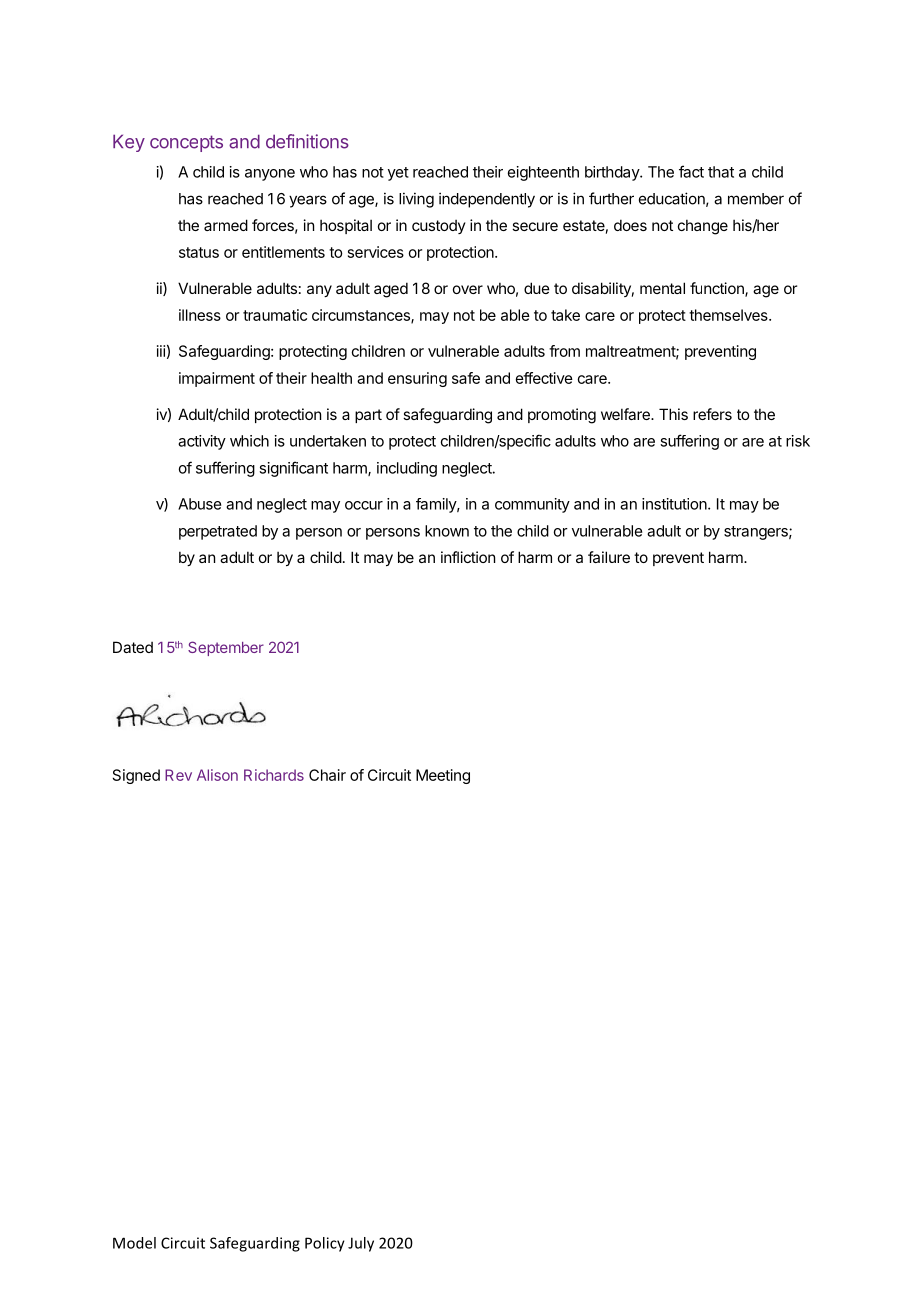  Describe the element at coordinates (447, 531) in the document. I see `known` at that location.
